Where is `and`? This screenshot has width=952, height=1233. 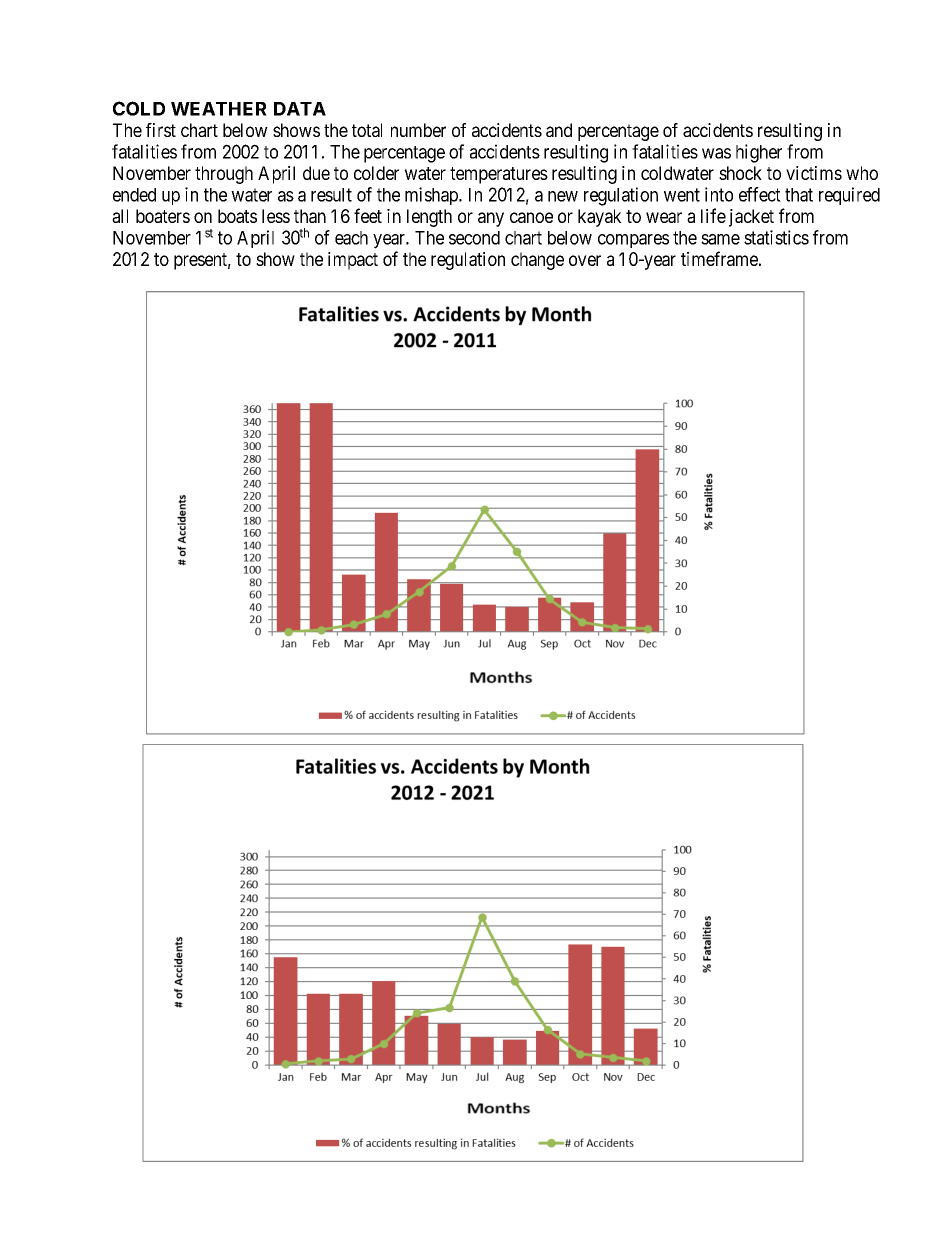
and is located at coordinates (559, 130).
